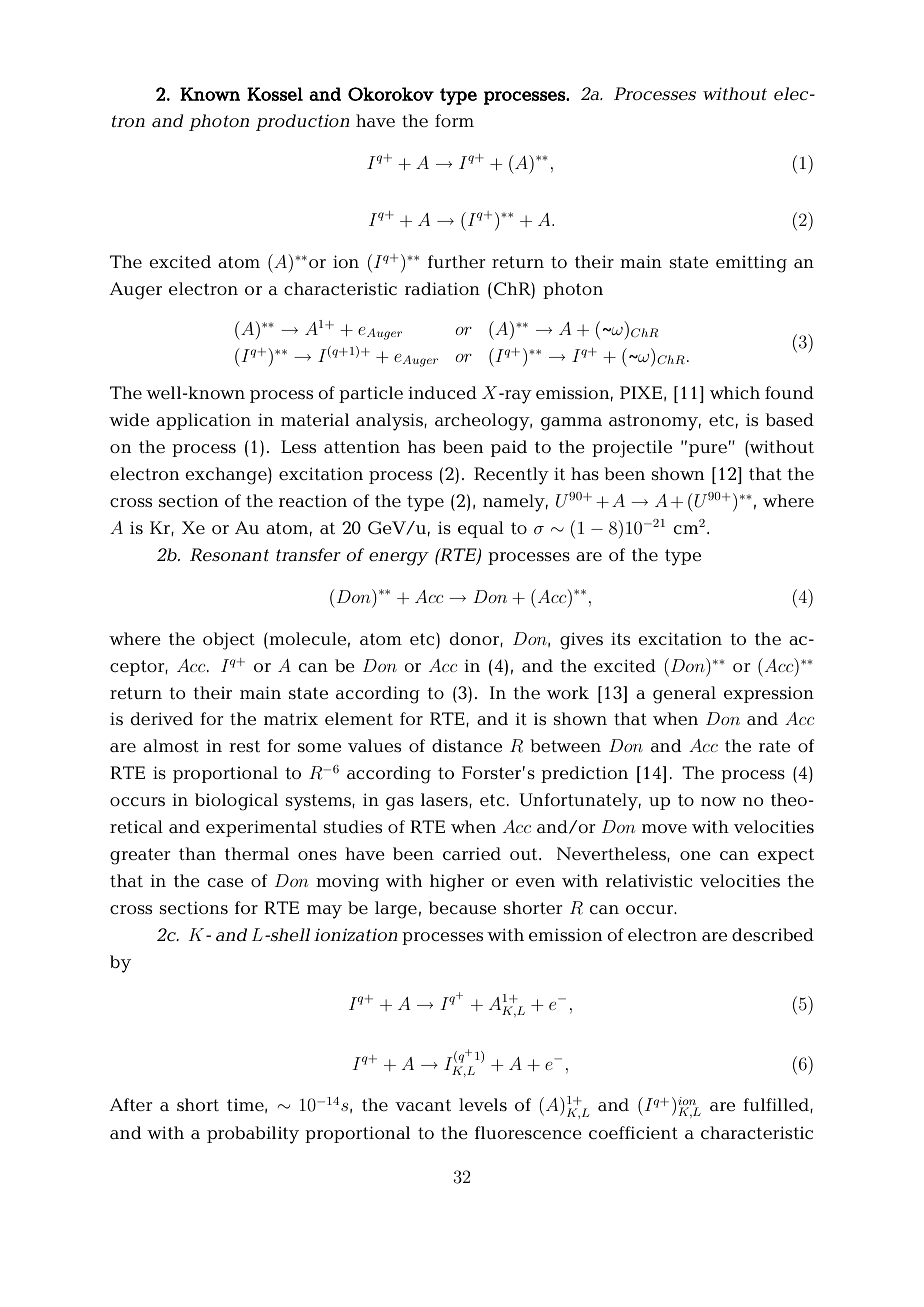  I want to click on biological, so click(236, 802).
